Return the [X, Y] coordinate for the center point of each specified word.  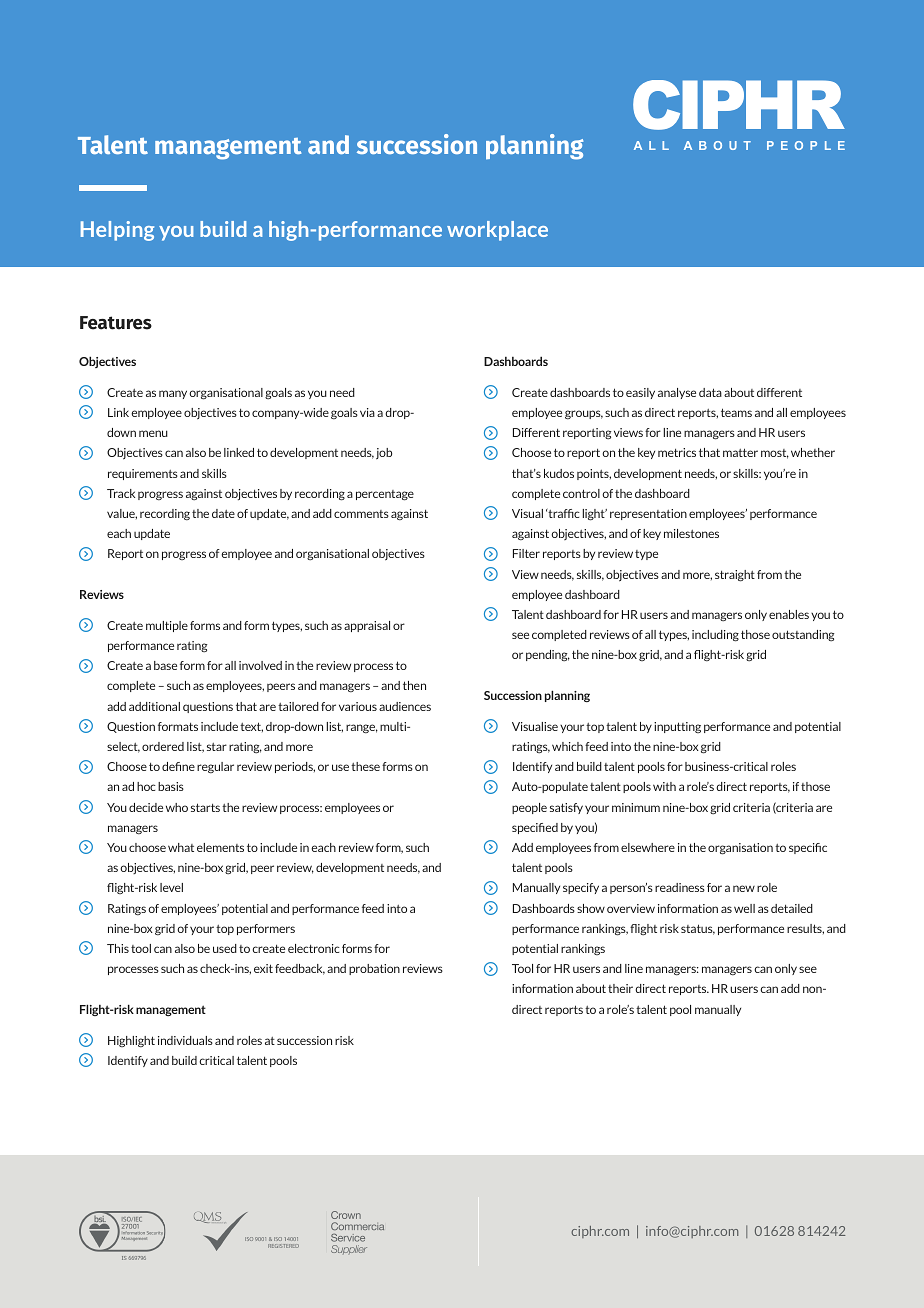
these [365, 766]
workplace [497, 231]
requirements [143, 474]
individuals [185, 1040]
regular [215, 768]
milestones [691, 533]
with [664, 786]
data [710, 392]
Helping [117, 231]
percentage [385, 495]
